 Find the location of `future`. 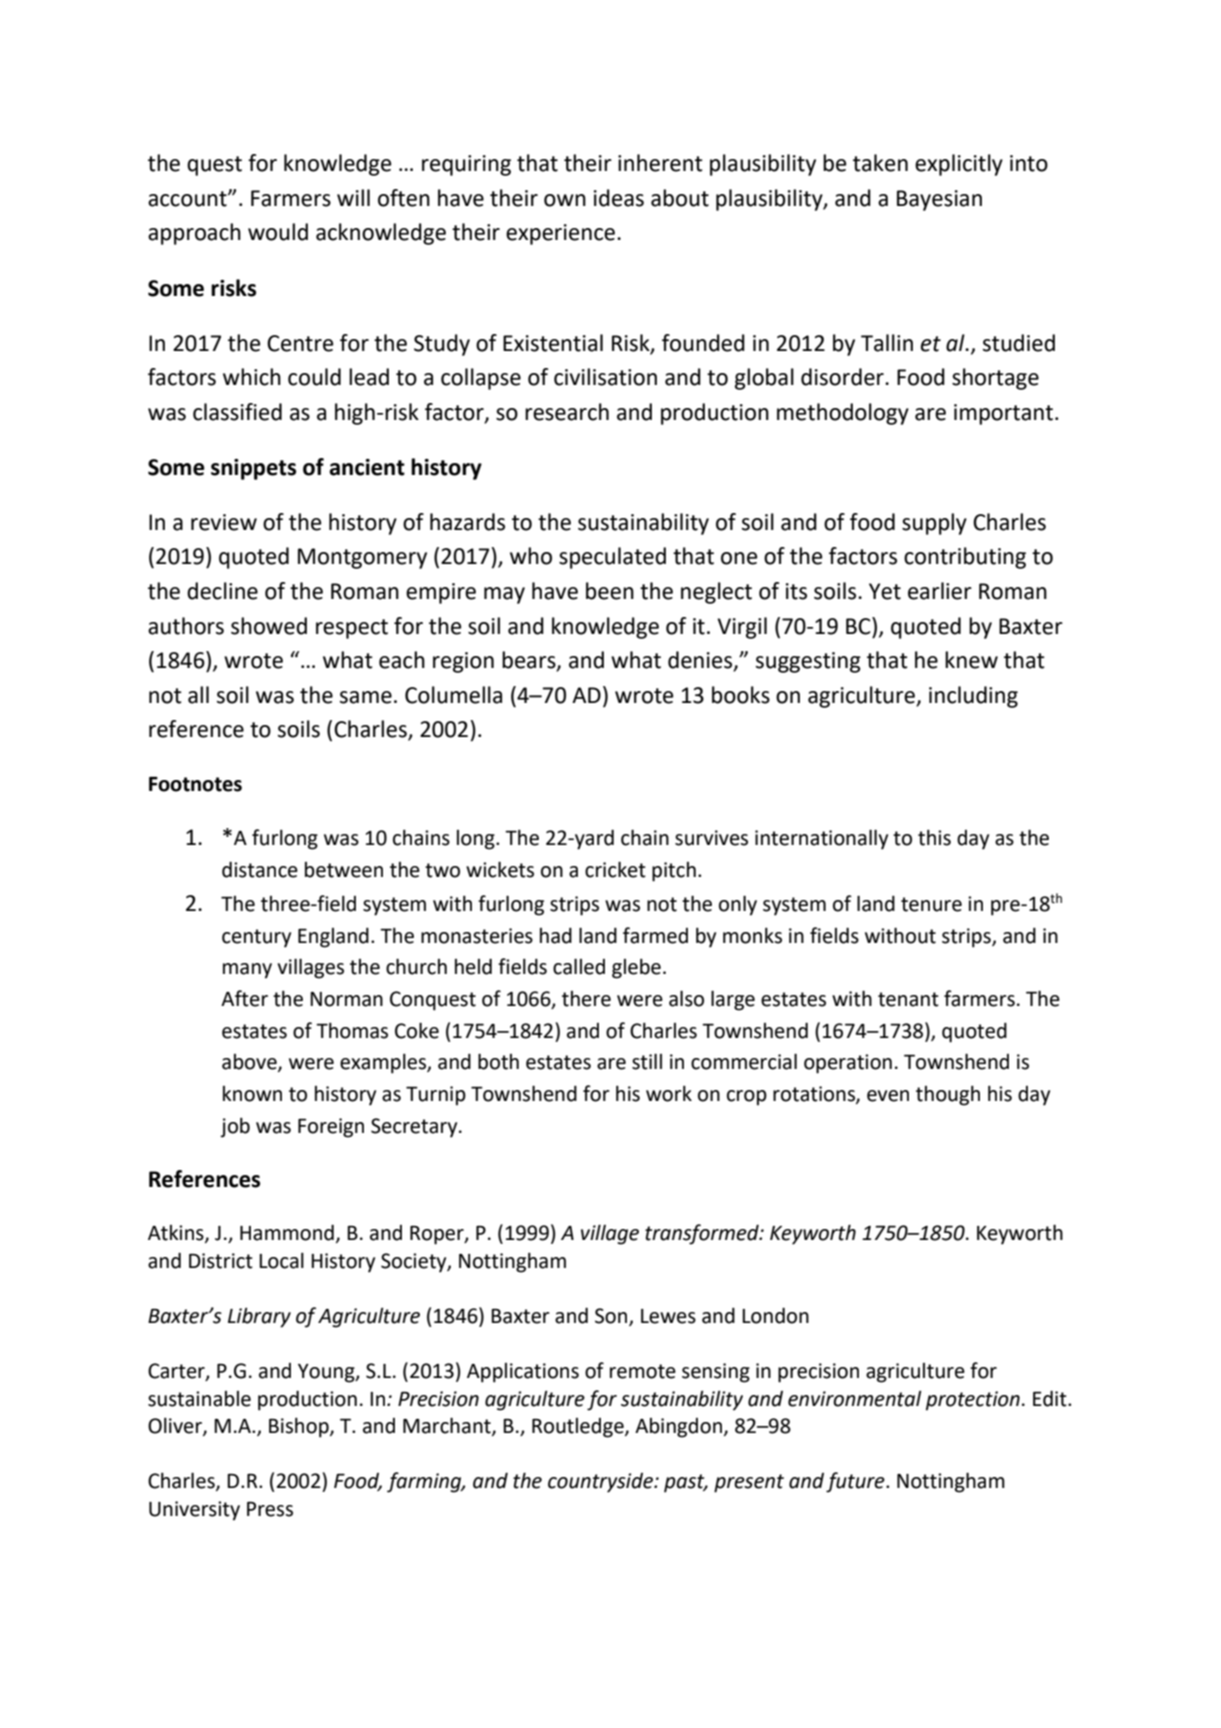

future is located at coordinates (856, 1482).
